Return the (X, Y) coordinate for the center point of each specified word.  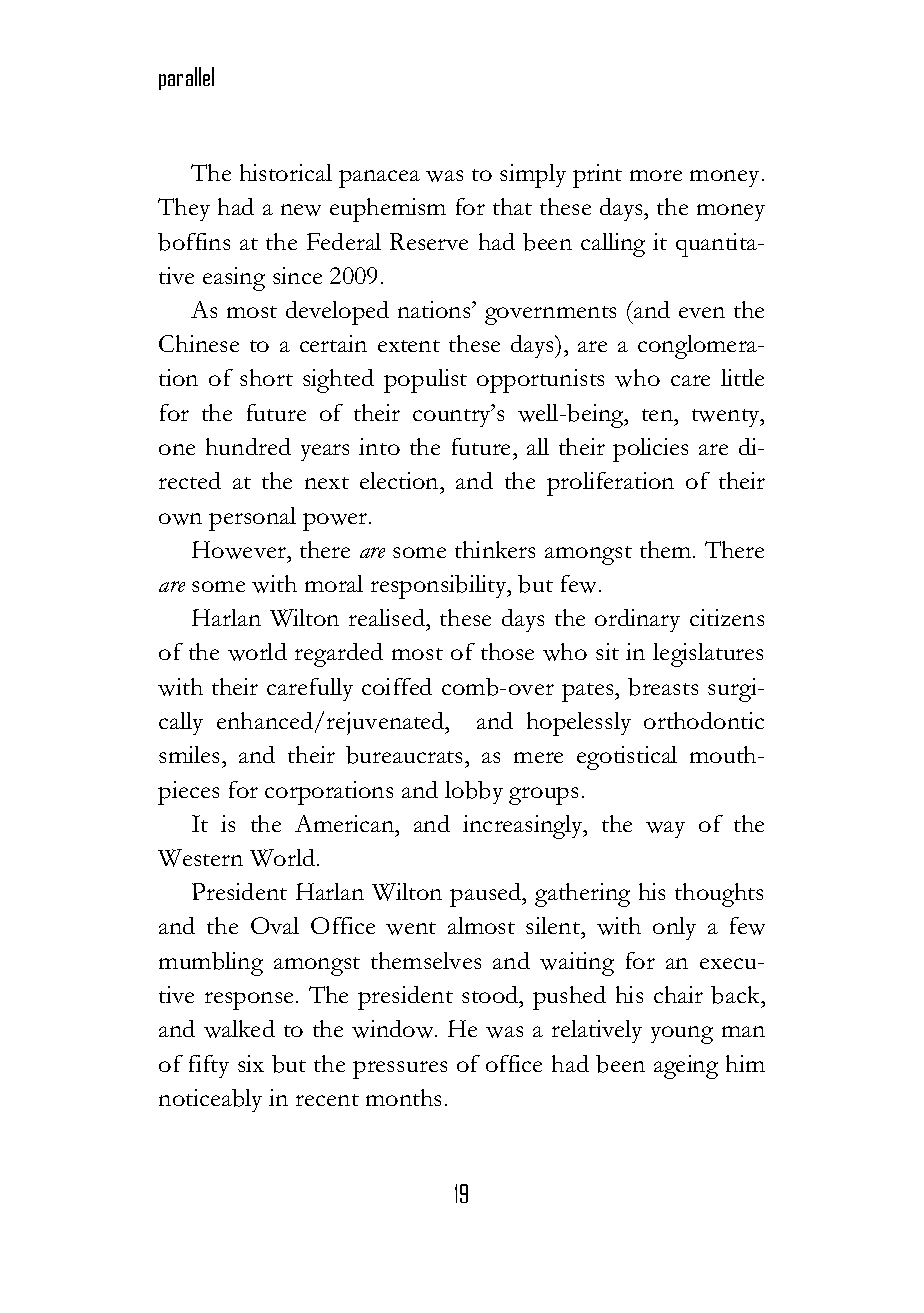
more (656, 175)
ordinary (637, 620)
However (240, 550)
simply (533, 176)
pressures (400, 1070)
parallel (186, 78)
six (251, 1063)
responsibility (440, 587)
